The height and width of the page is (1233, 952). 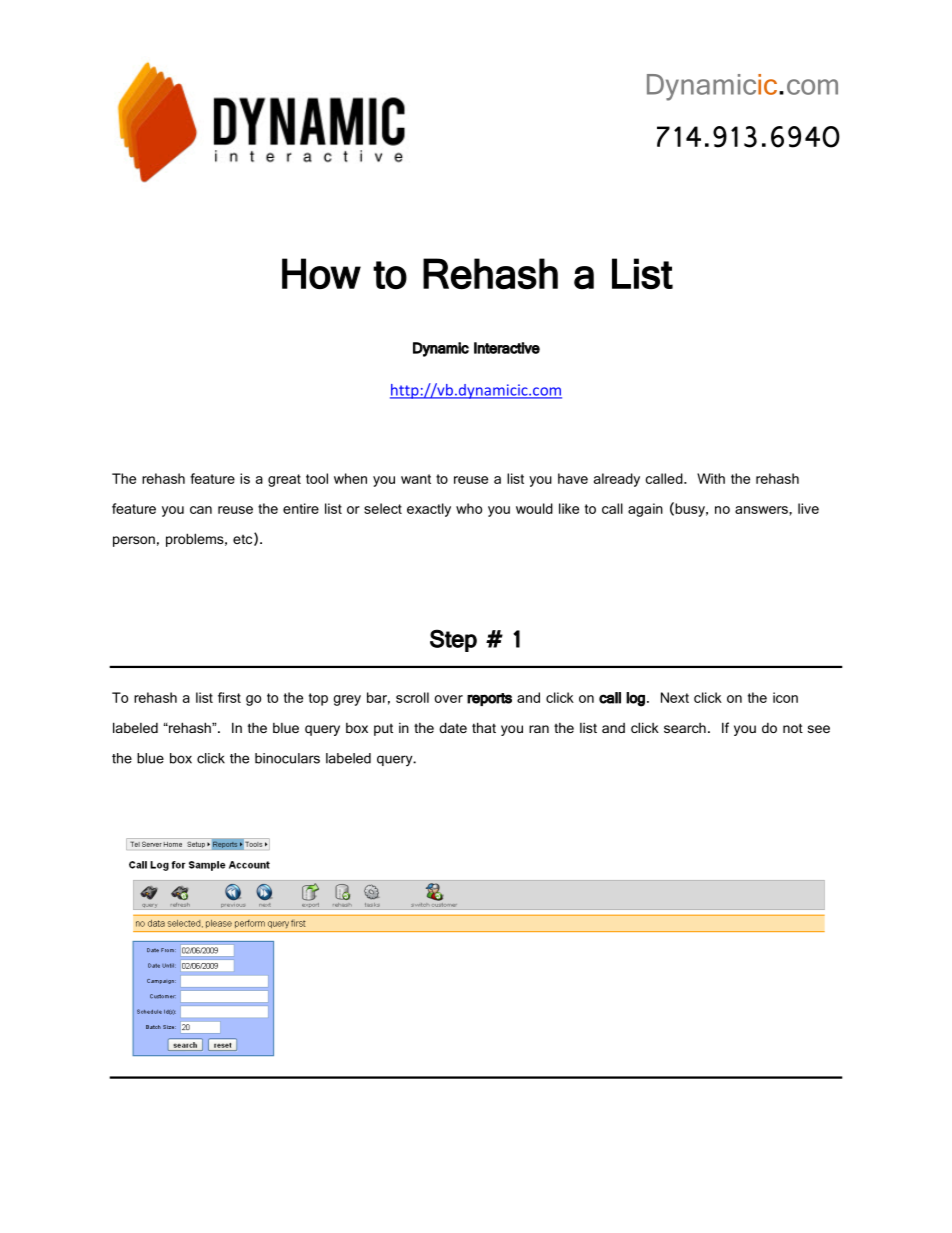 What do you see at coordinates (134, 541) in the page?
I see `person` at bounding box center [134, 541].
